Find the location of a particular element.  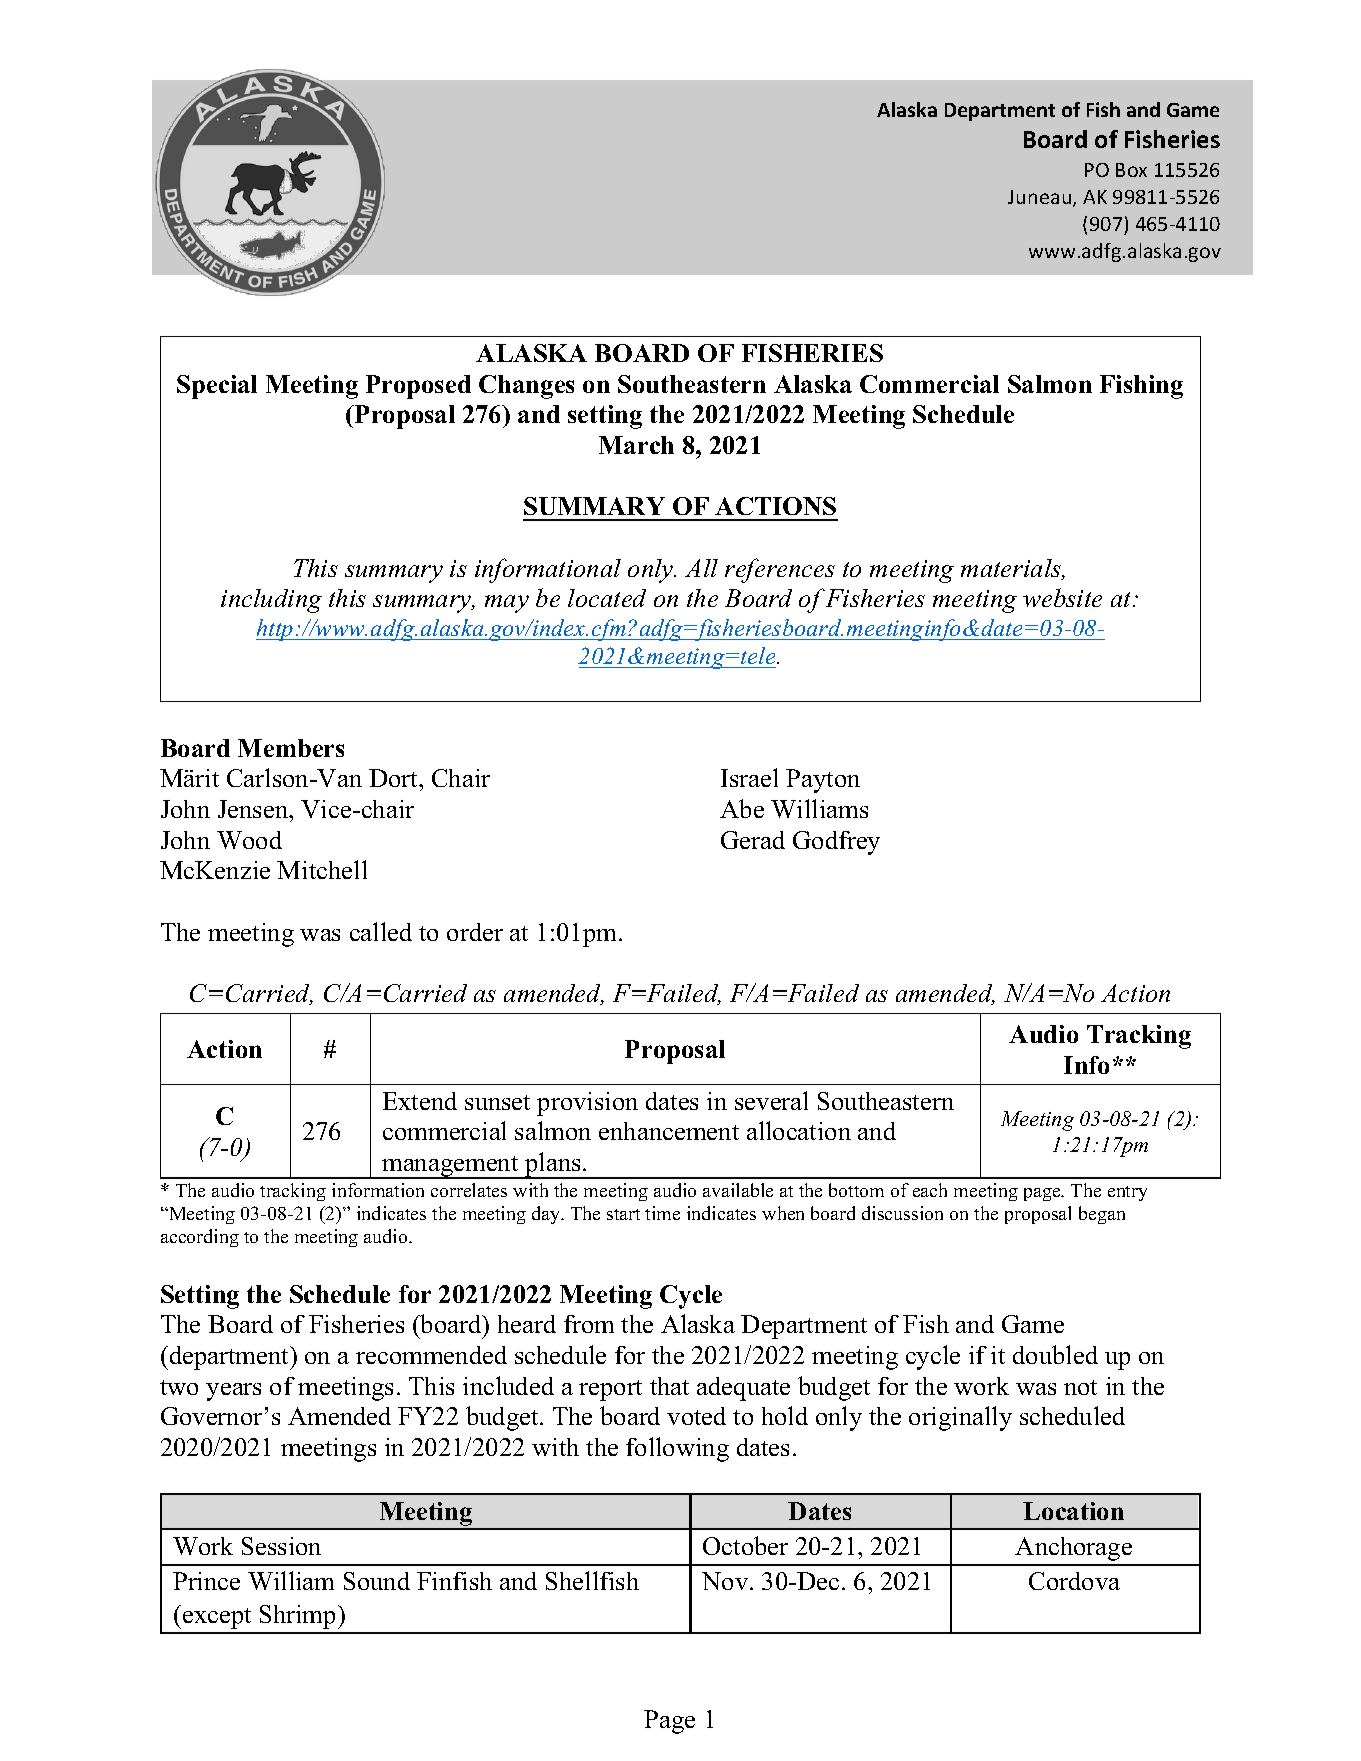

Juneau is located at coordinates (1041, 198).
